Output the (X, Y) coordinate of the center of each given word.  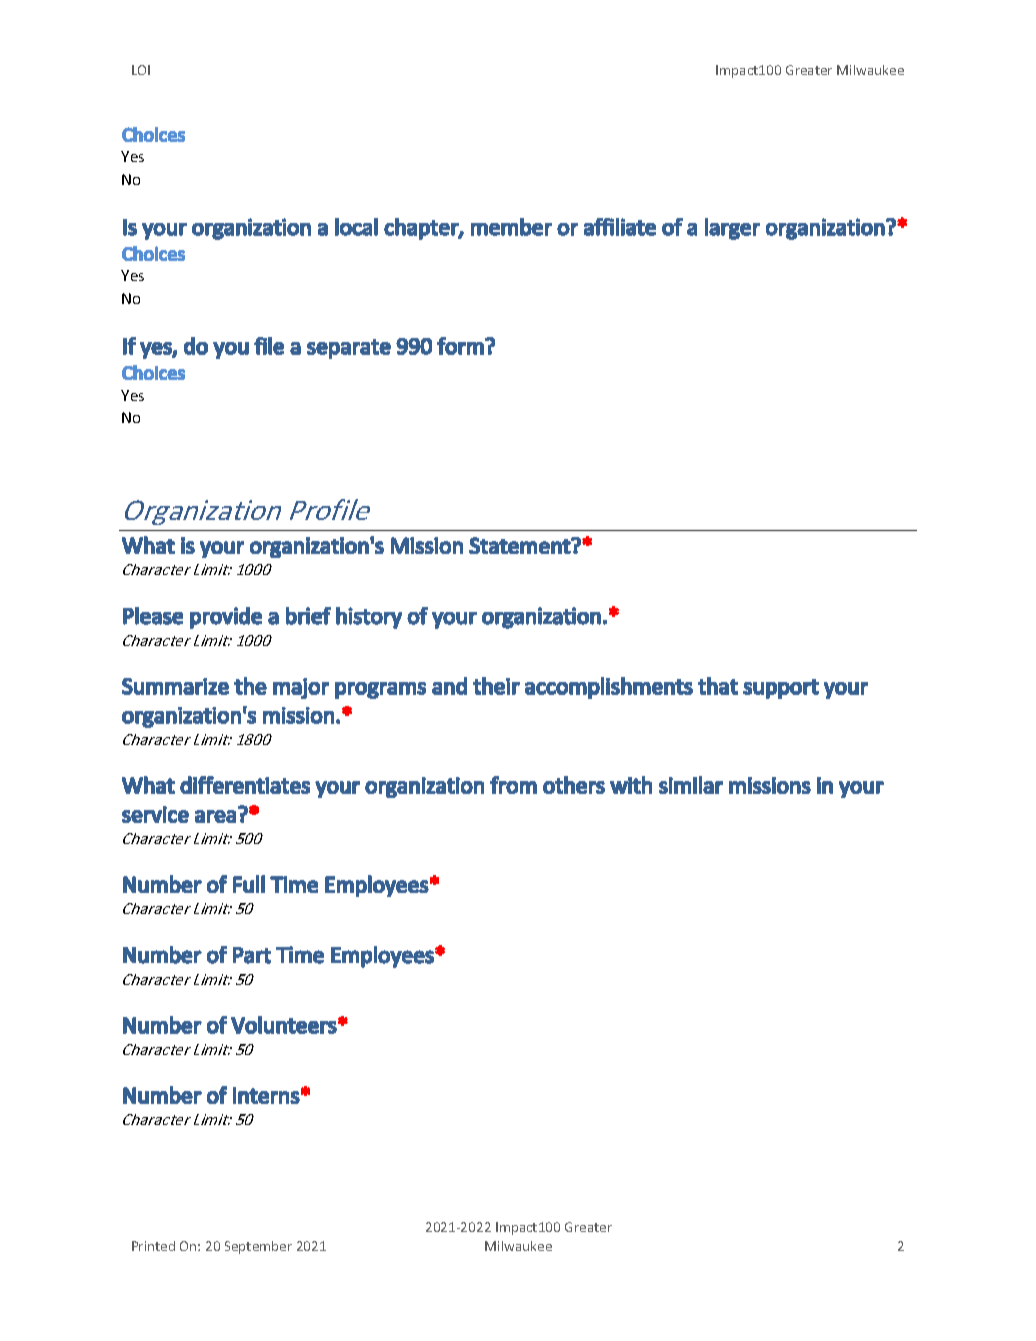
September (258, 1247)
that (718, 686)
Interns (266, 1095)
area (215, 816)
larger (732, 229)
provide (226, 618)
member (511, 227)
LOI (141, 70)
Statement (520, 545)
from (513, 785)
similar (691, 785)
